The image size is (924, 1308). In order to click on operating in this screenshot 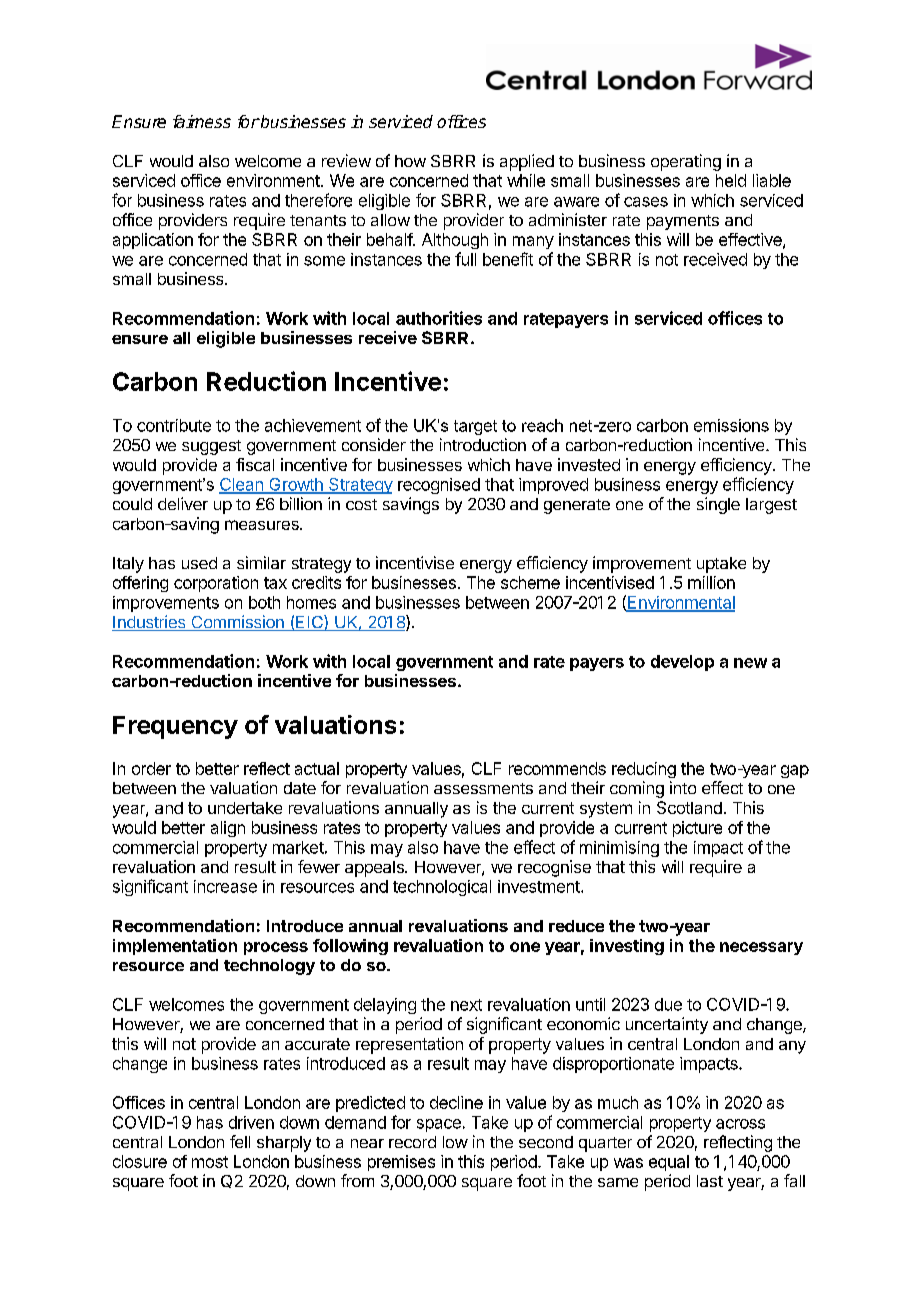, I will do `click(686, 162)`.
